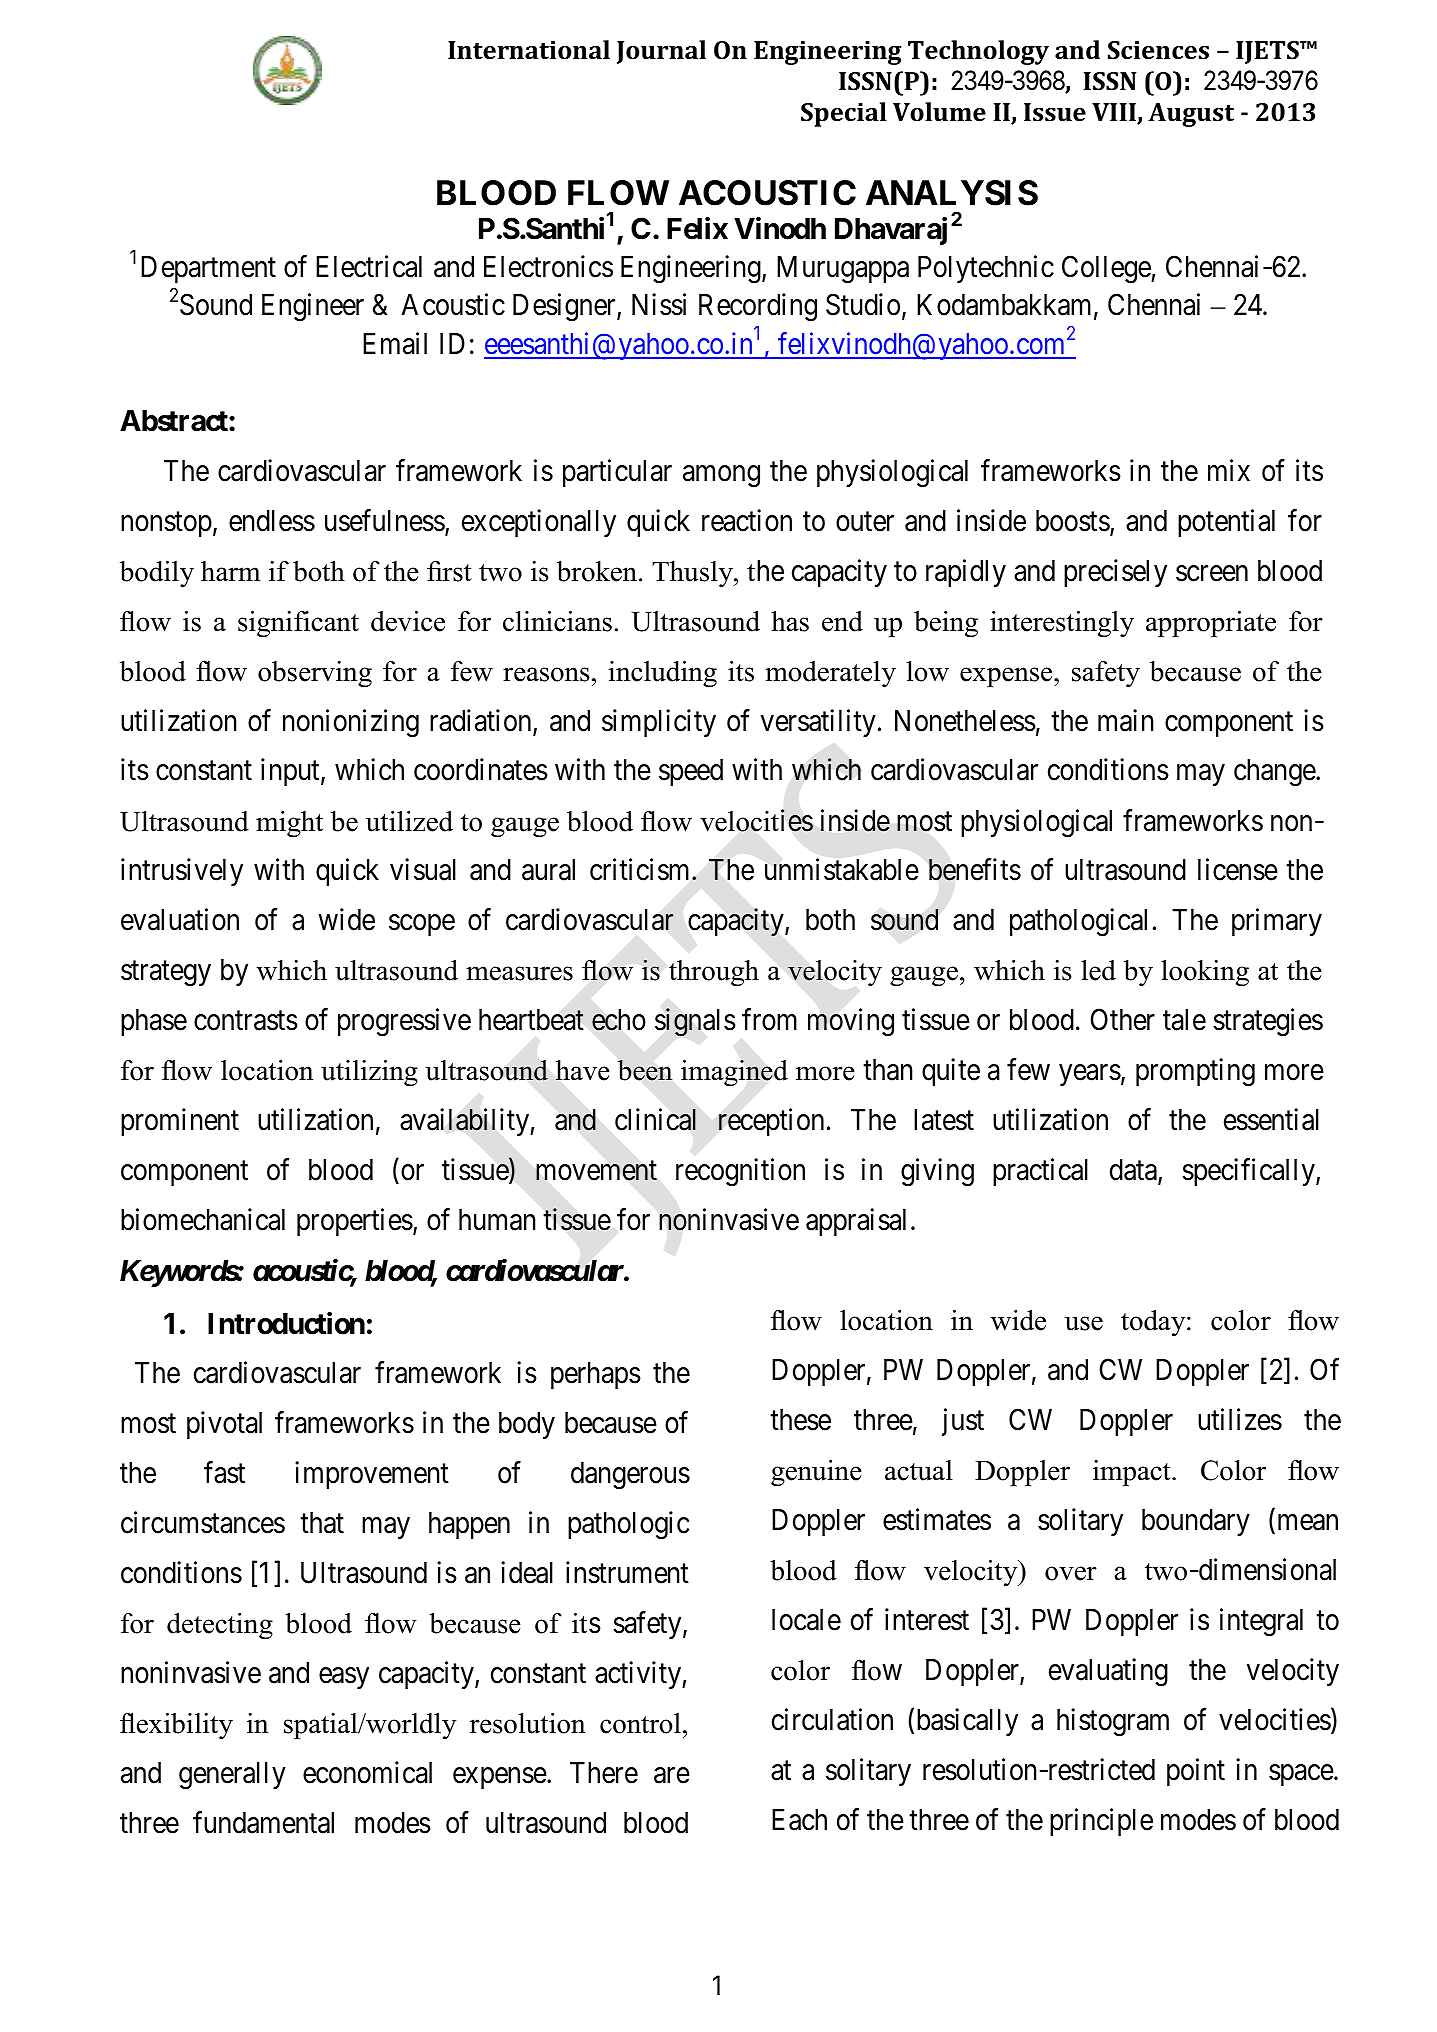 The image size is (1437, 2032). I want to click on Journal, so click(661, 52).
